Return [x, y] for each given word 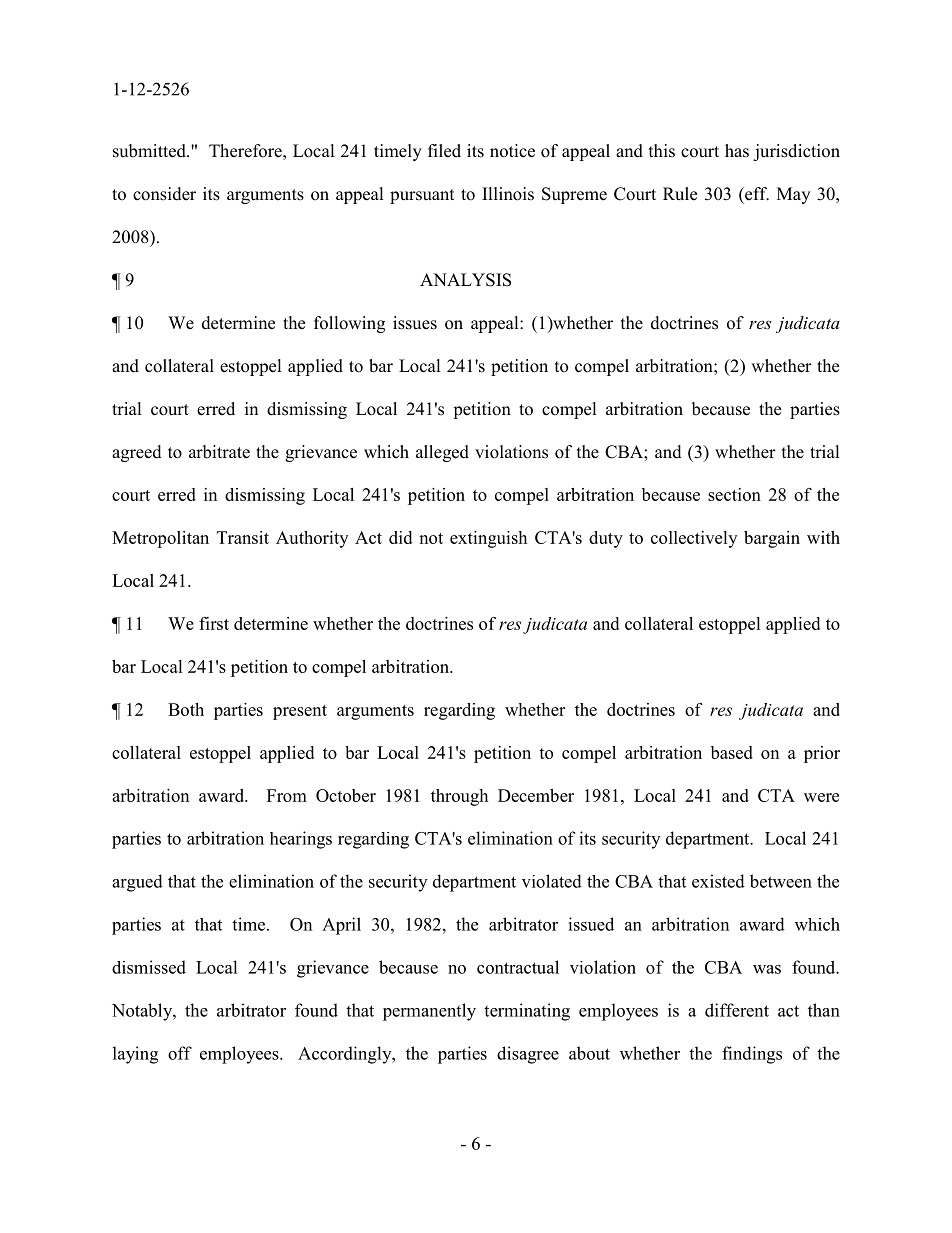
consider [164, 194]
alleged [442, 453]
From [287, 795]
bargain [772, 539]
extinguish [488, 539]
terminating [527, 1012]
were [821, 797]
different [737, 1010]
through [459, 797]
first [214, 623]
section [734, 494]
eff [756, 194]
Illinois [508, 194]
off [180, 1053]
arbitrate [219, 452]
